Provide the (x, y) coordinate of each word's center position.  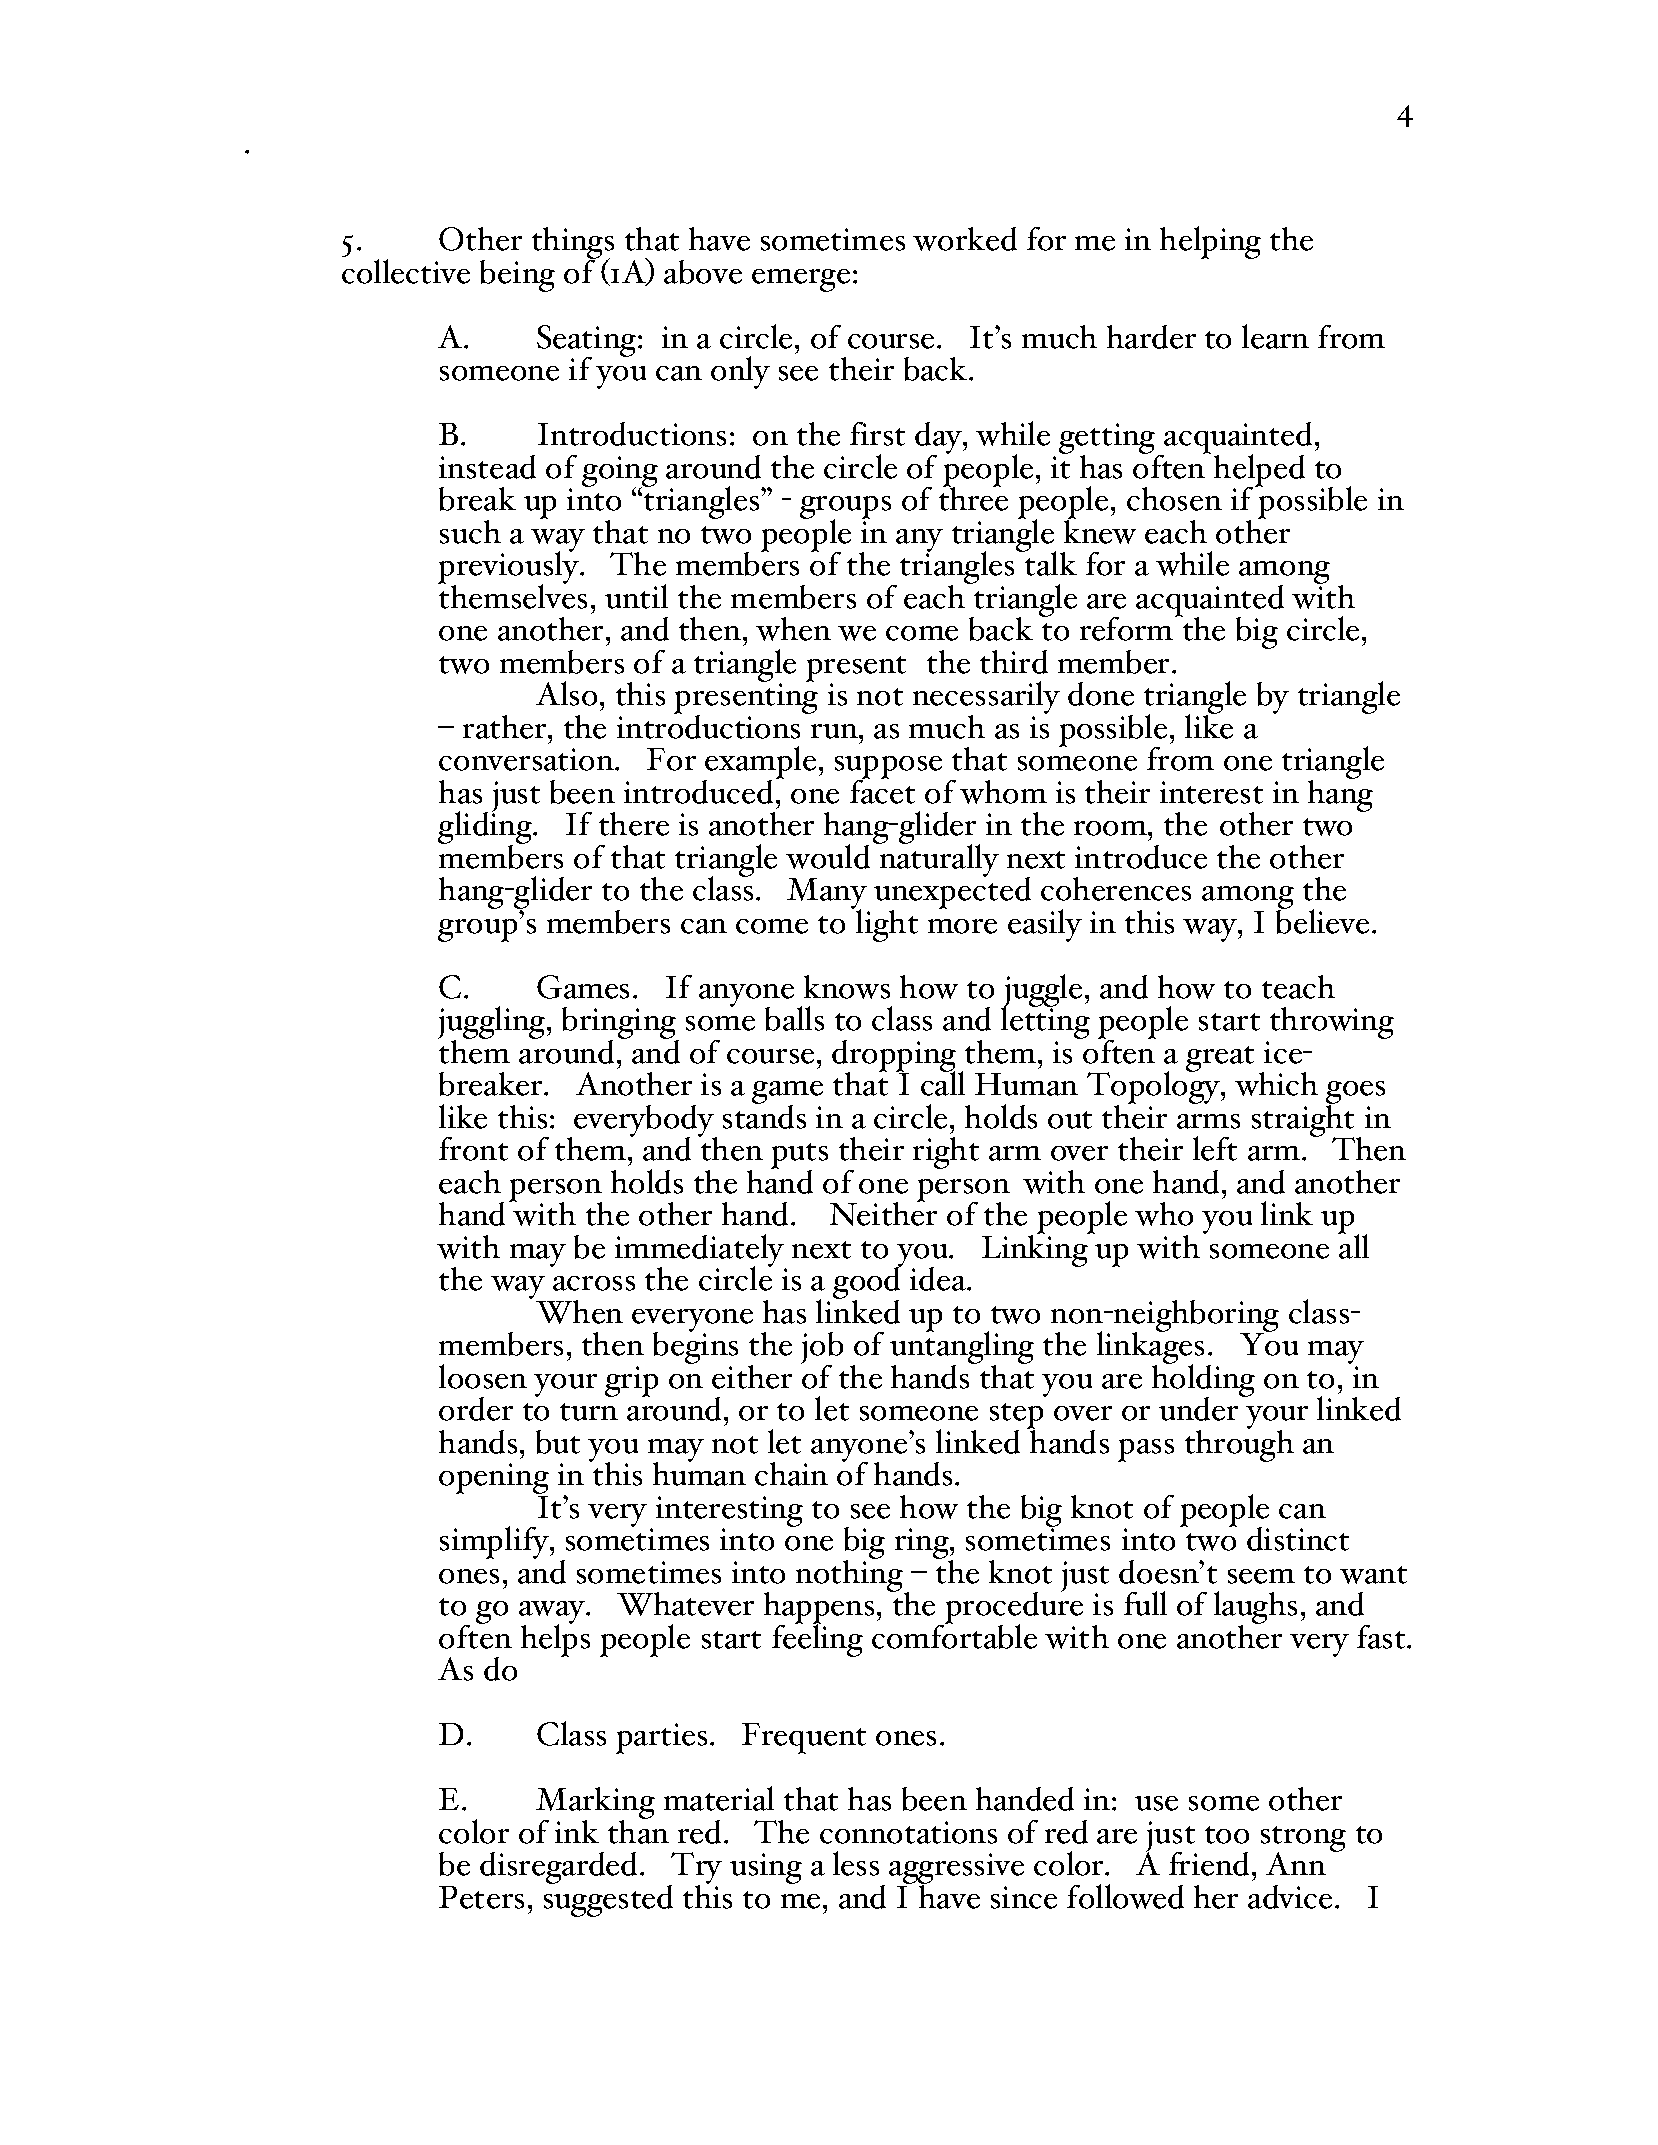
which (1276, 1084)
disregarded (560, 1868)
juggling (493, 1024)
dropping (895, 1057)
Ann (1296, 1863)
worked (965, 239)
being (517, 276)
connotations (908, 1832)
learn (1275, 336)
